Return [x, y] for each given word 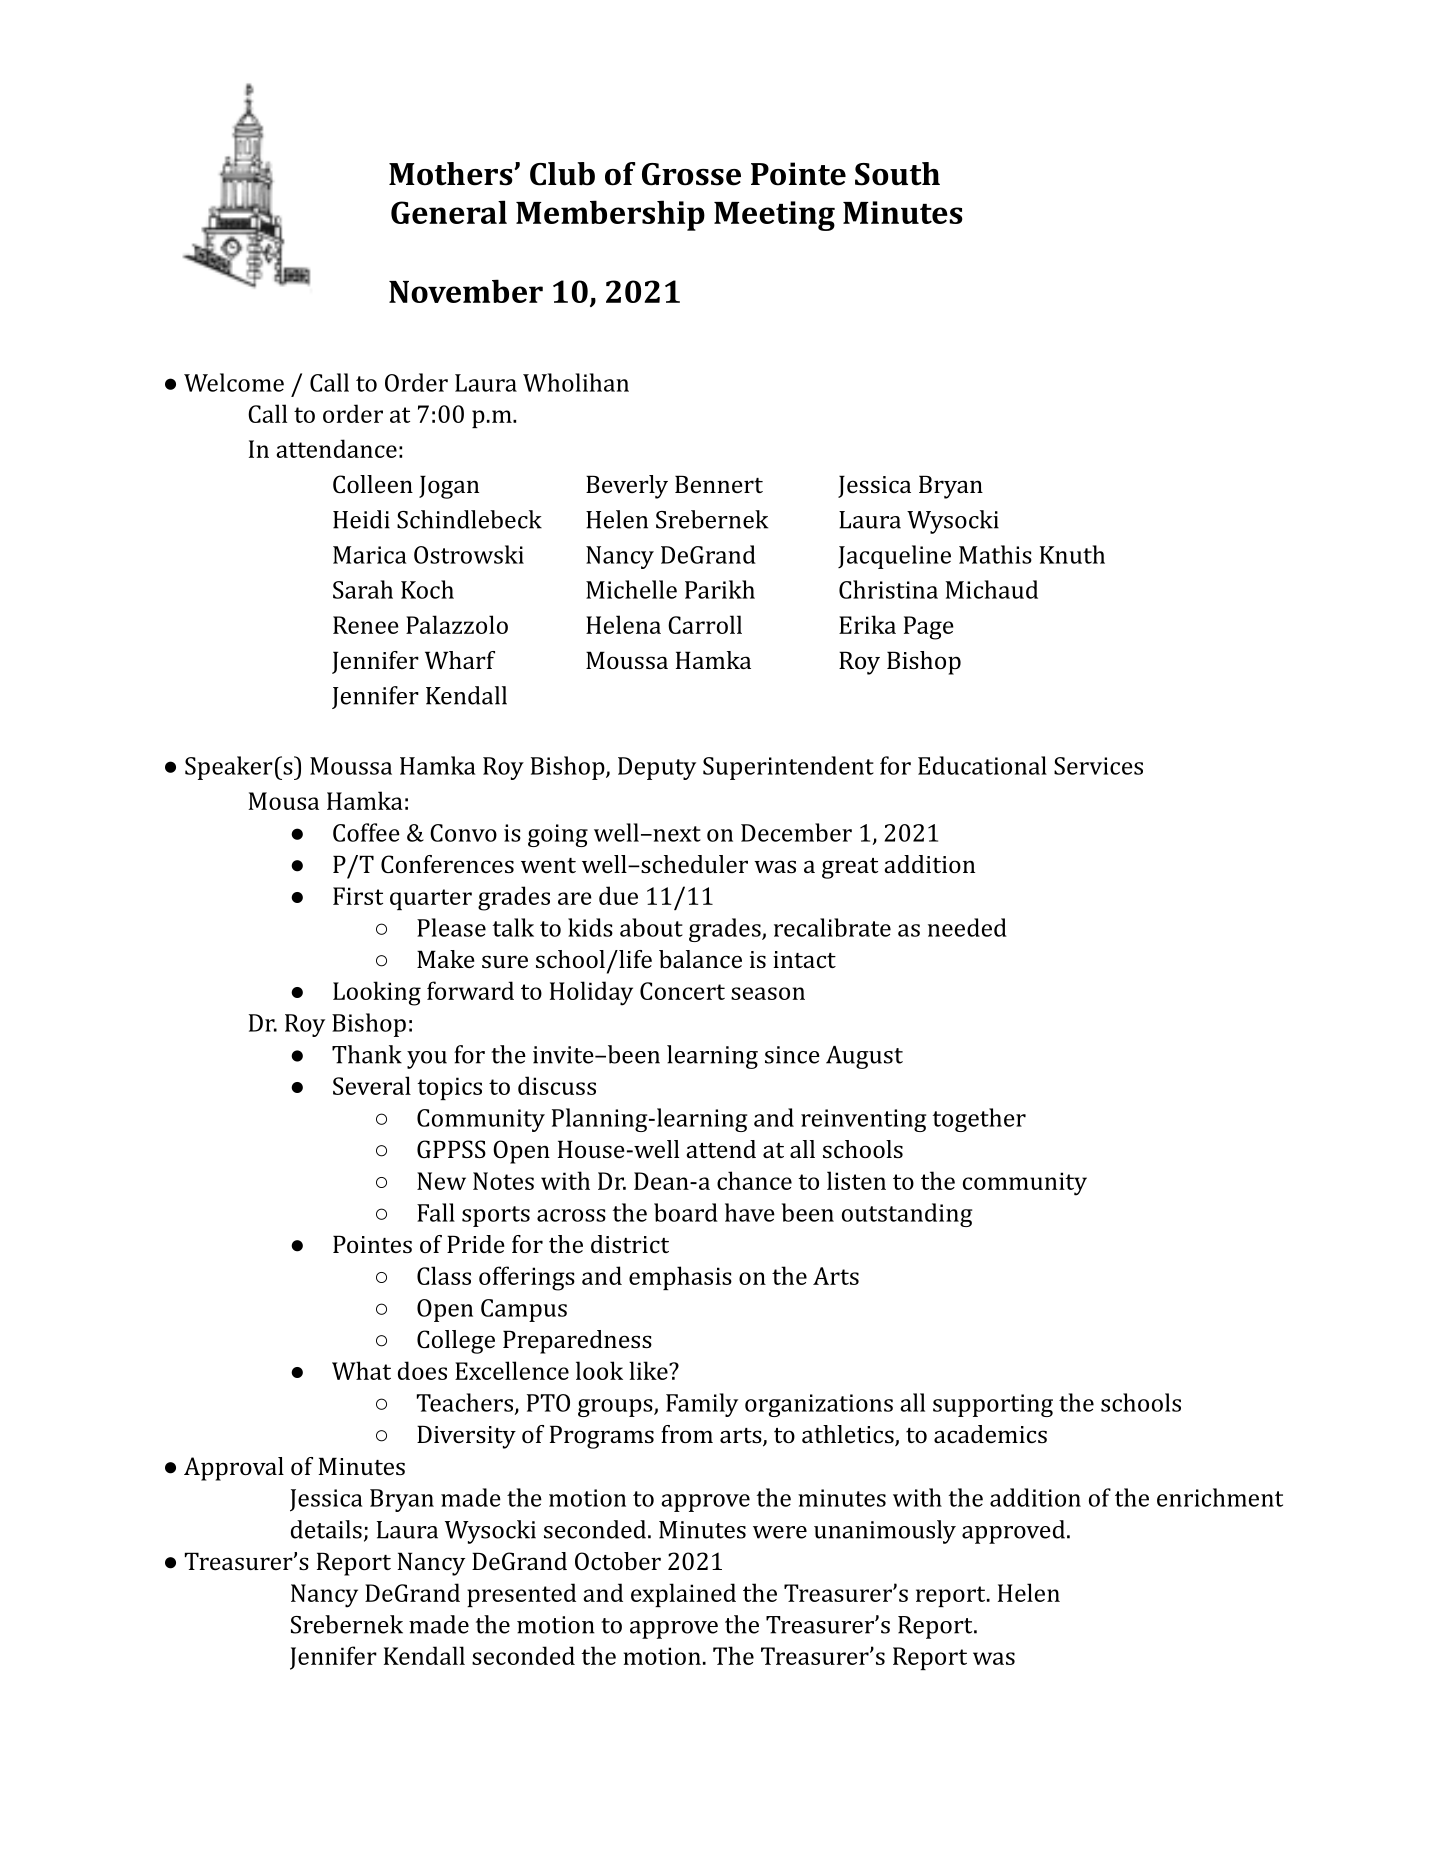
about [651, 927]
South [897, 174]
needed [967, 927]
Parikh [720, 589]
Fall [436, 1212]
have [750, 1212]
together [979, 1120]
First [358, 896]
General [449, 212]
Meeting [774, 216]
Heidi [361, 519]
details [326, 1529]
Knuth [1072, 554]
